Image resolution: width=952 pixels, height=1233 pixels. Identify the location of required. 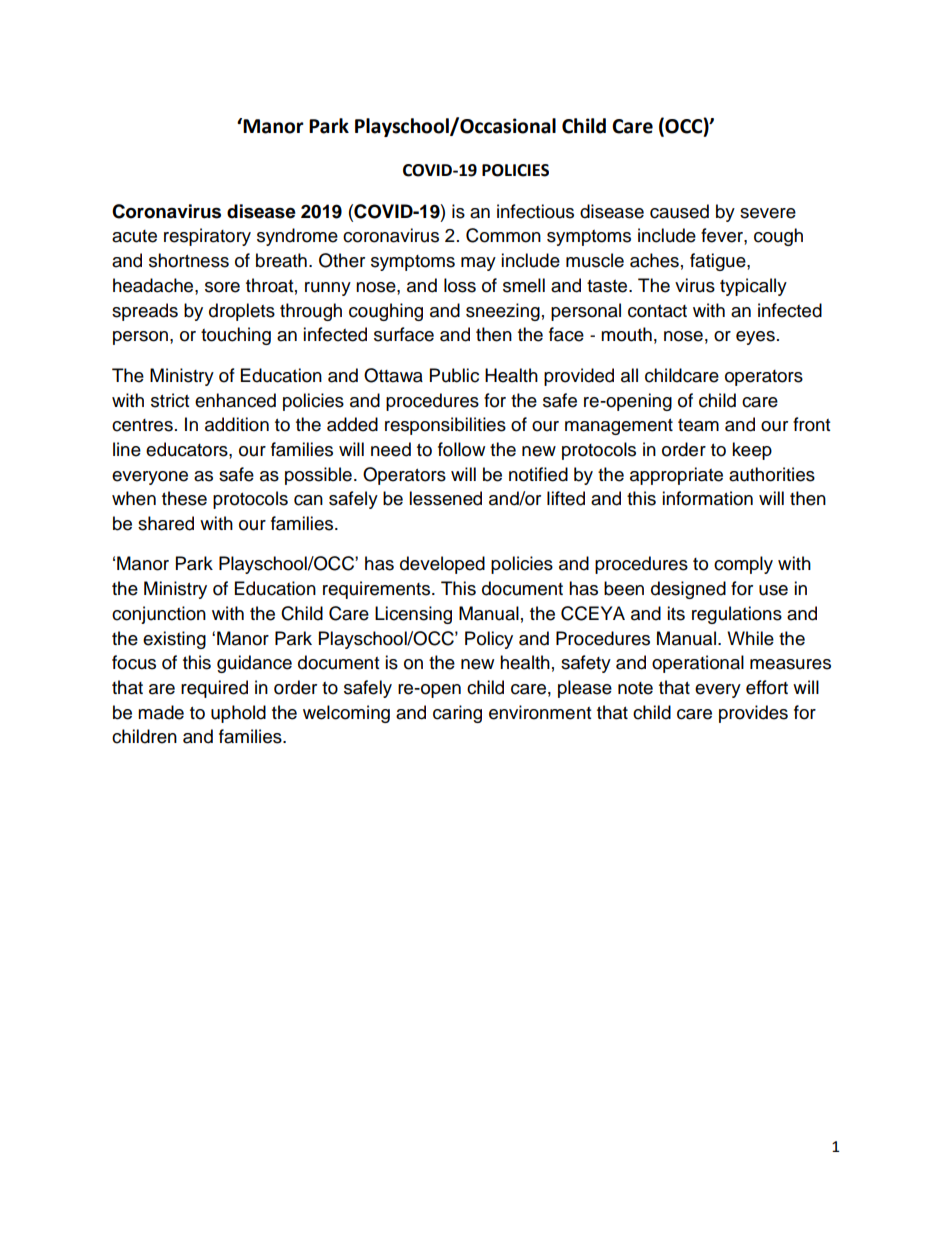
(214, 689).
